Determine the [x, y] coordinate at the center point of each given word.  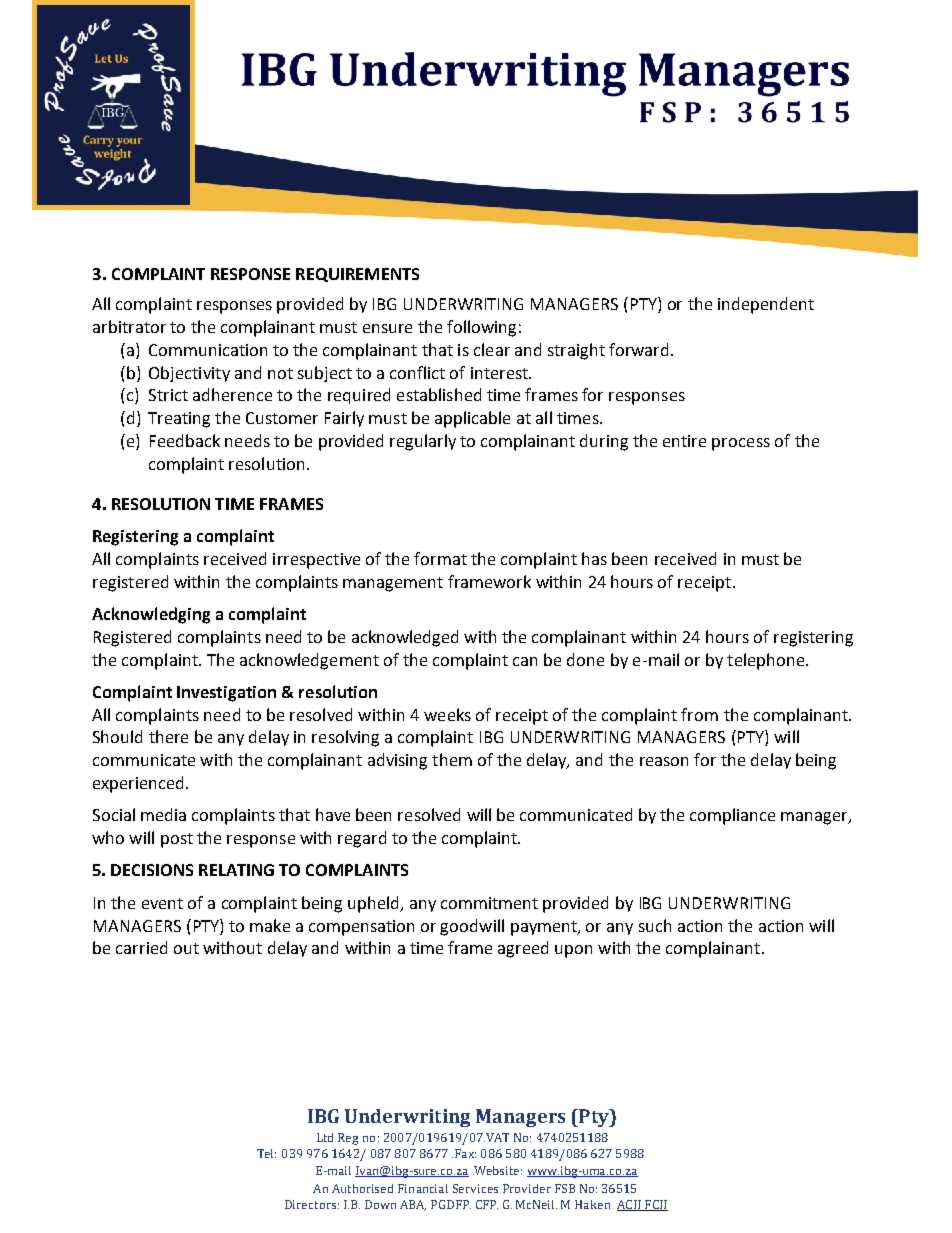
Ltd [325, 1137]
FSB [565, 1188]
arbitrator [129, 326]
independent [766, 305]
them [452, 759]
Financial [423, 1188]
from [699, 714]
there [168, 736]
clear [492, 349]
